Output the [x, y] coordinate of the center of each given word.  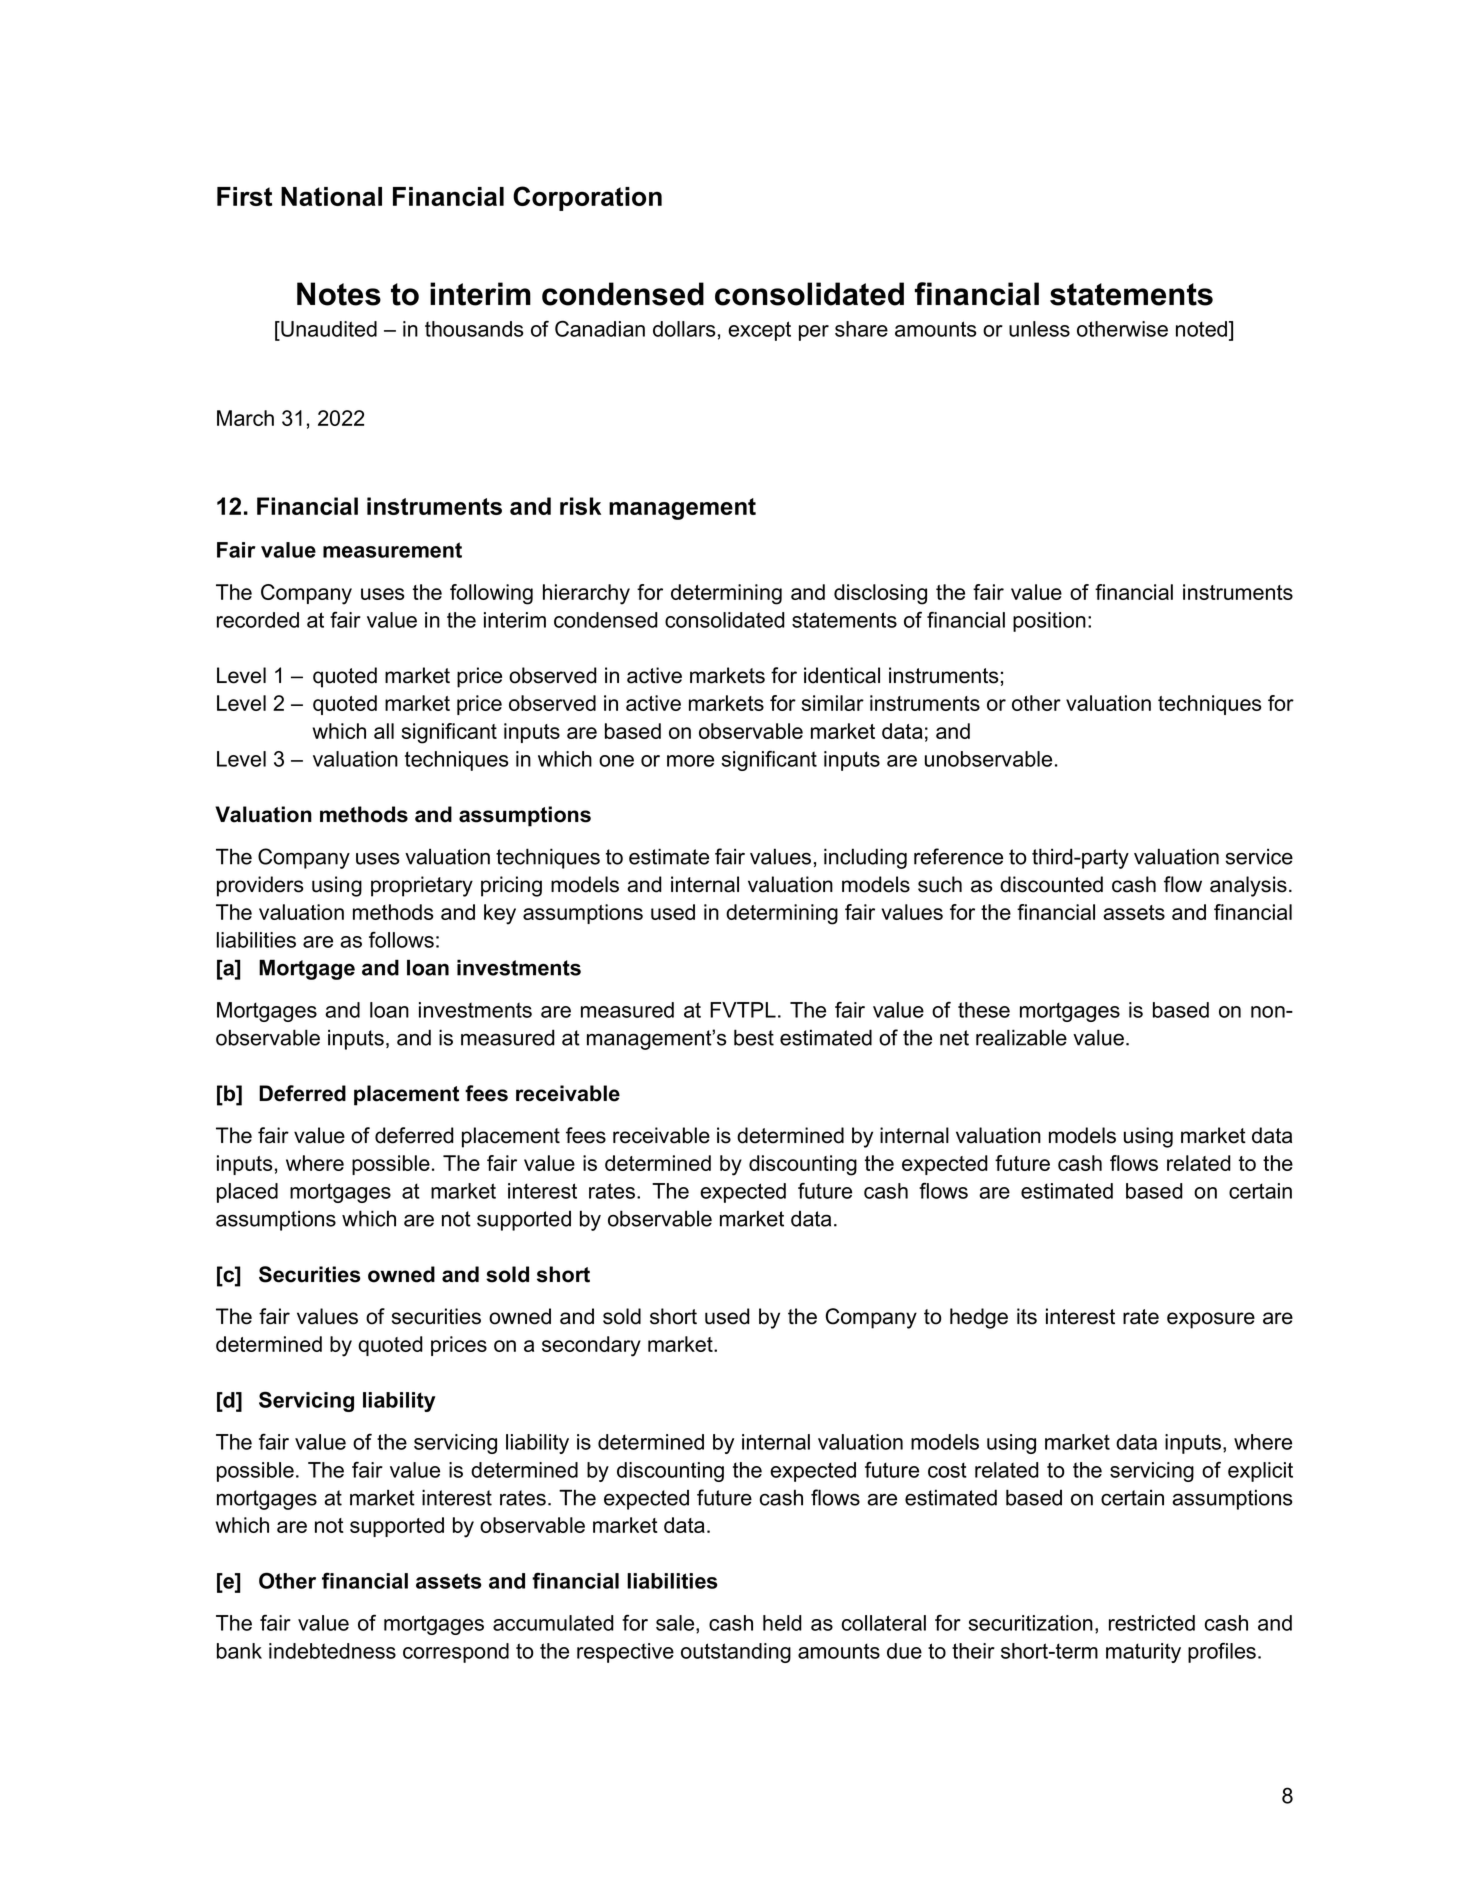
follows [401, 939]
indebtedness [332, 1651]
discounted [1051, 884]
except [759, 331]
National [331, 196]
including [865, 858]
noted [1203, 329]
